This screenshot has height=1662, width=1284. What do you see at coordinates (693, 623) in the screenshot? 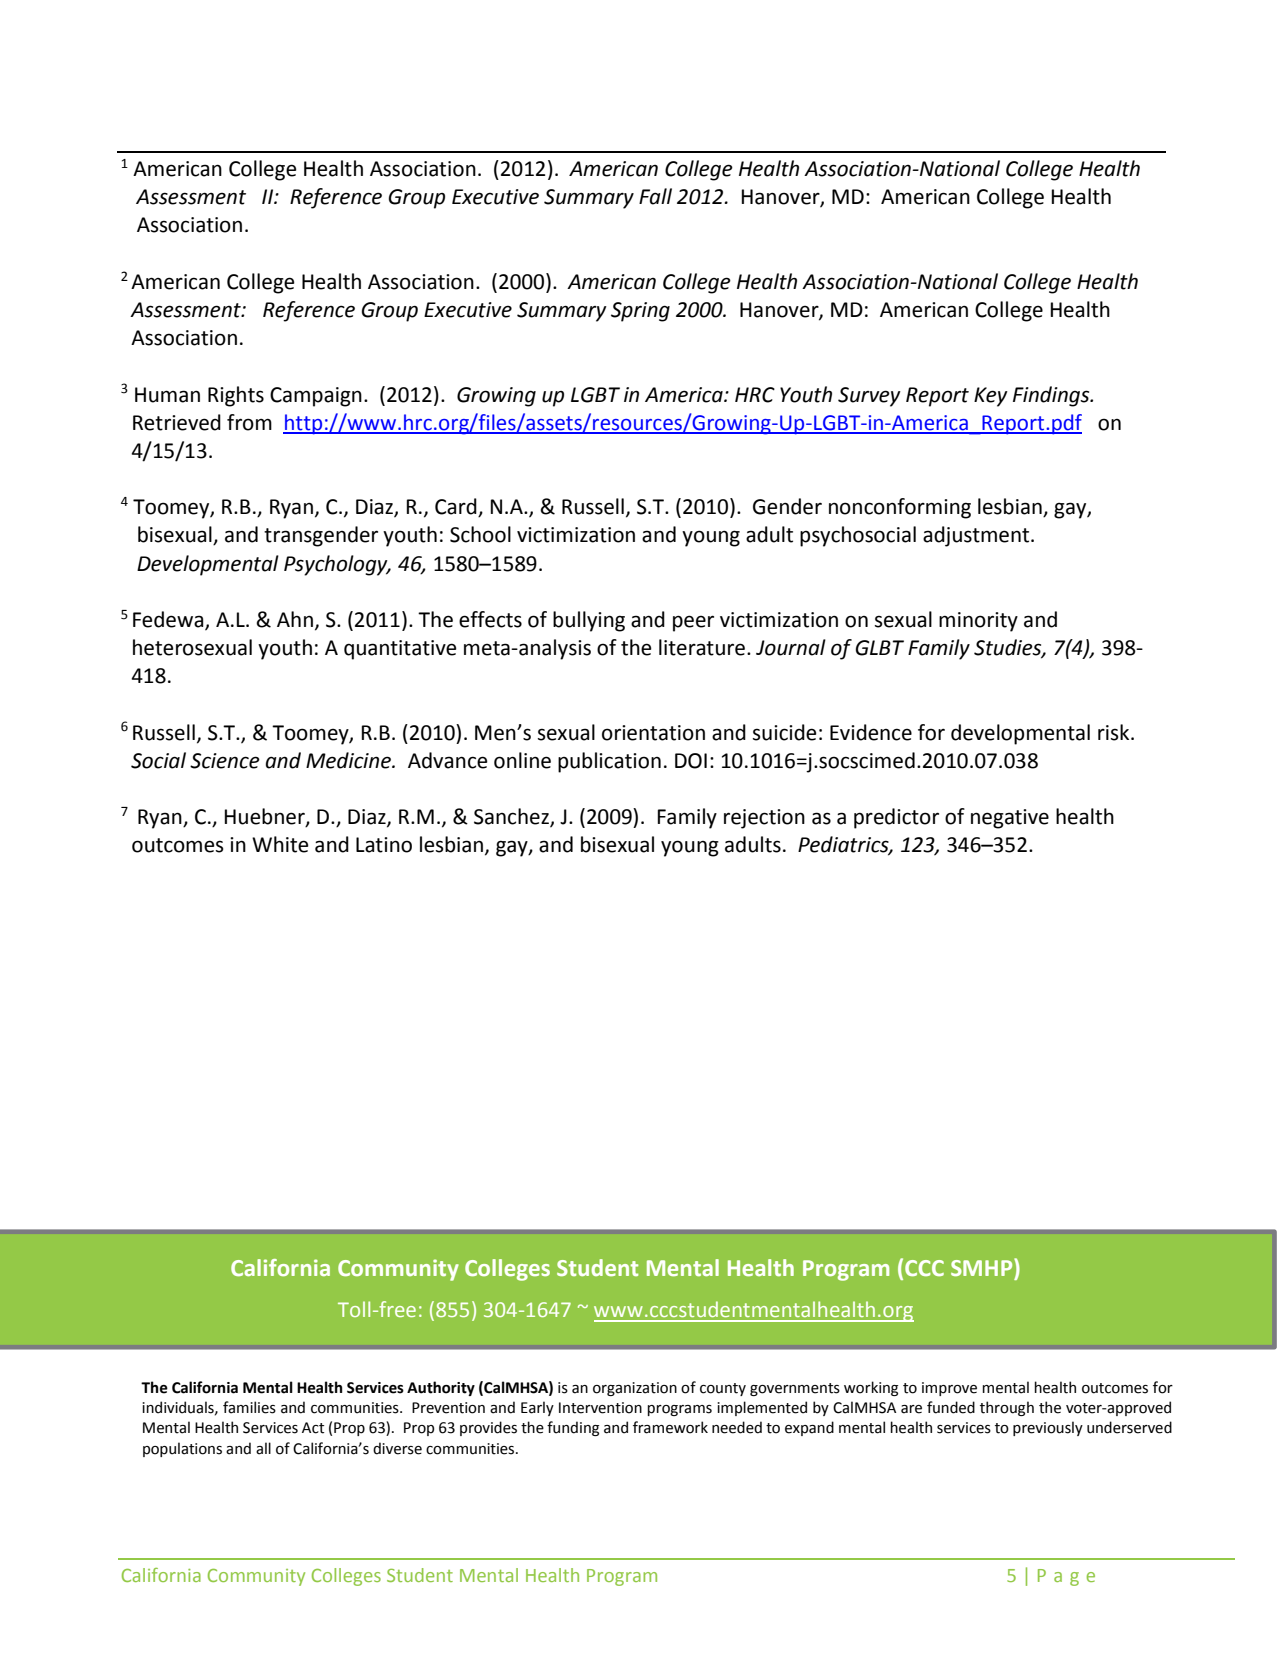
I see `peer` at bounding box center [693, 623].
